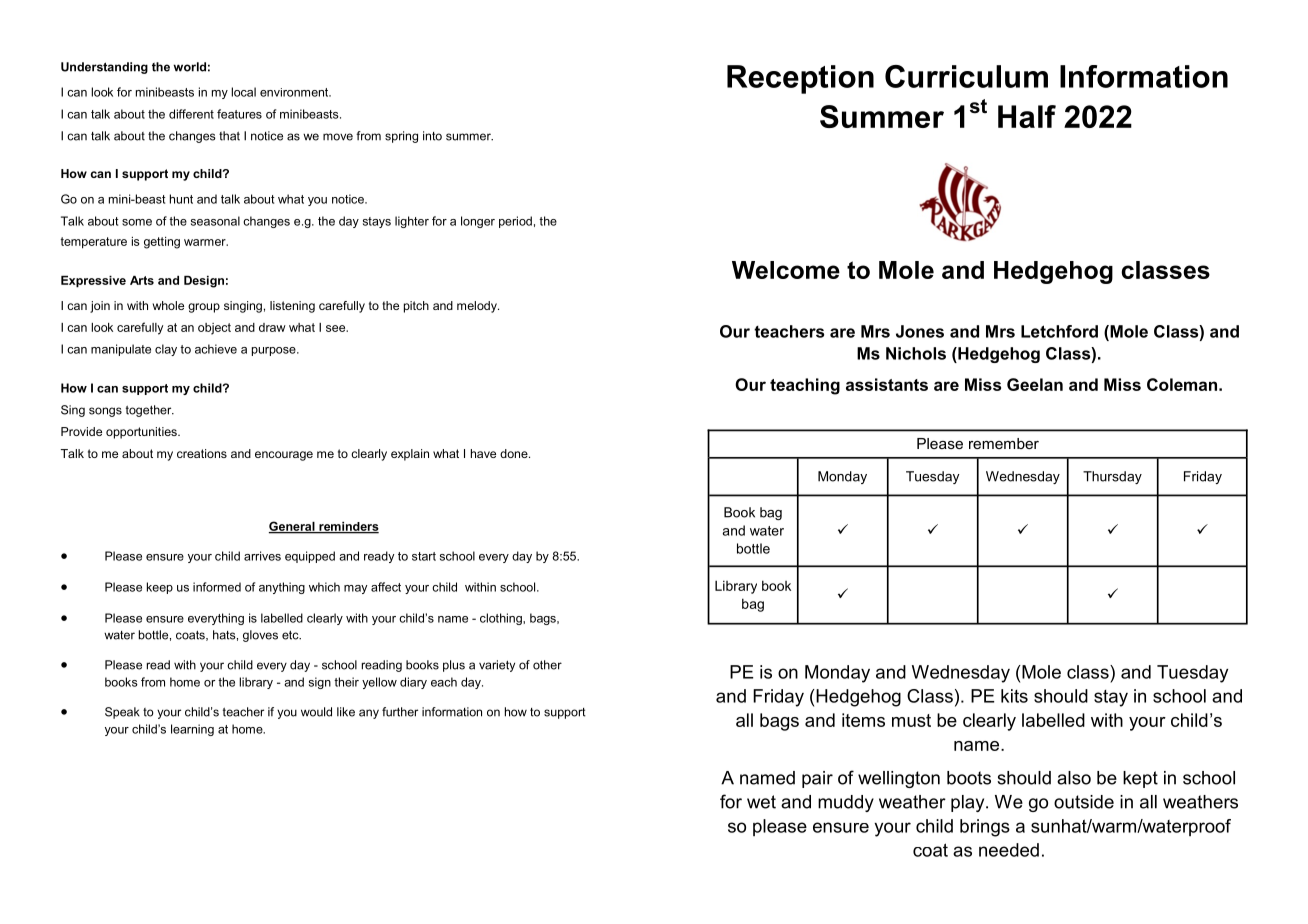 The image size is (1308, 924). I want to click on kits, so click(1014, 696).
